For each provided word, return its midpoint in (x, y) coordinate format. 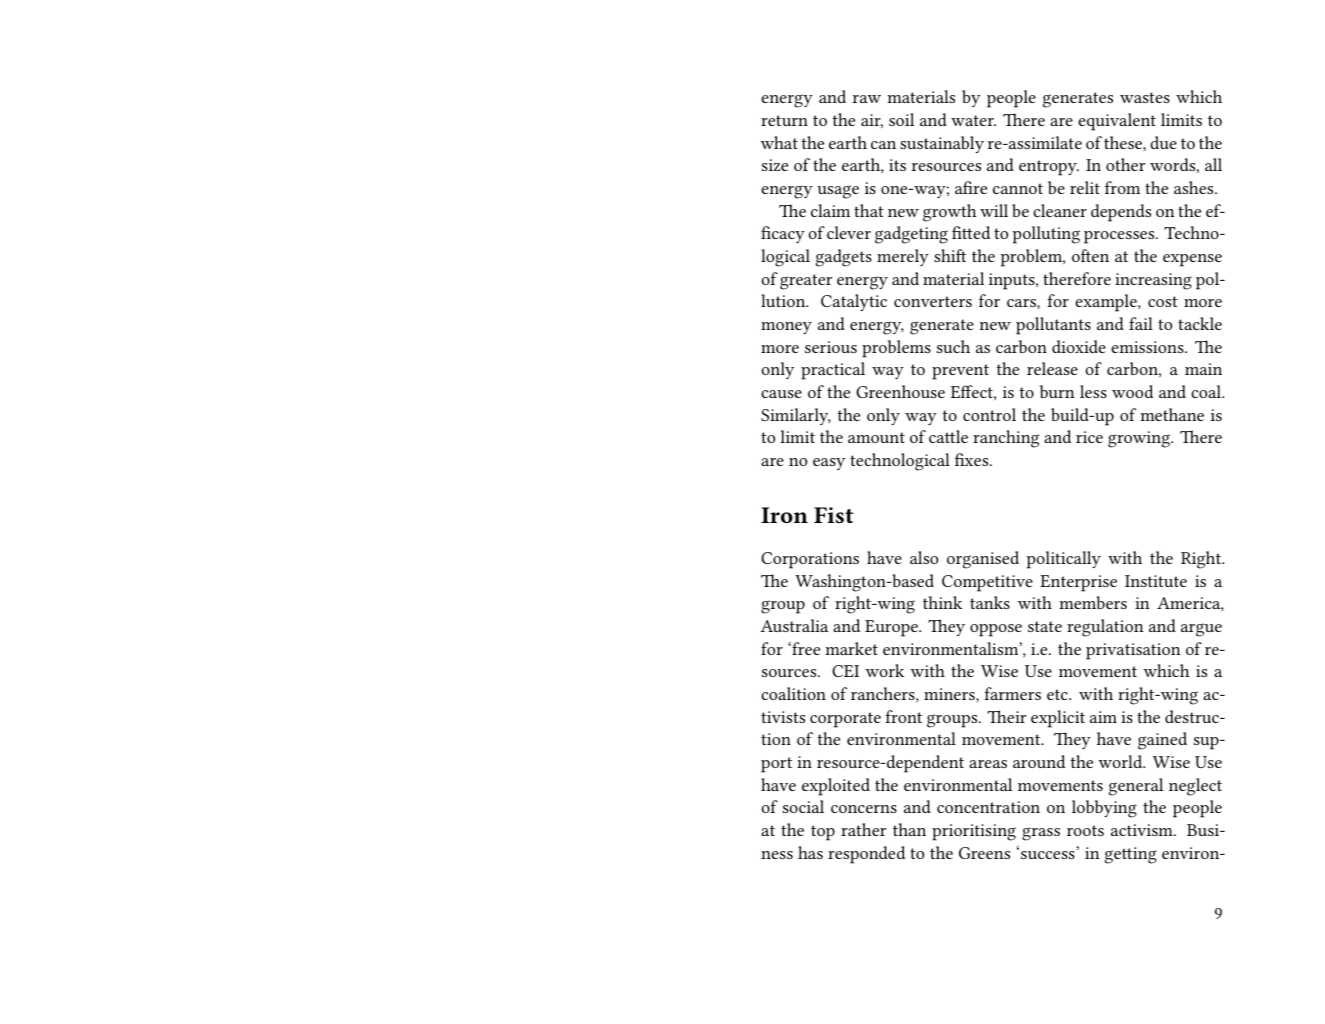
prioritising (974, 832)
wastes (1145, 97)
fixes (973, 459)
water (973, 120)
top (823, 833)
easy (829, 464)
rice (1089, 437)
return (784, 120)
